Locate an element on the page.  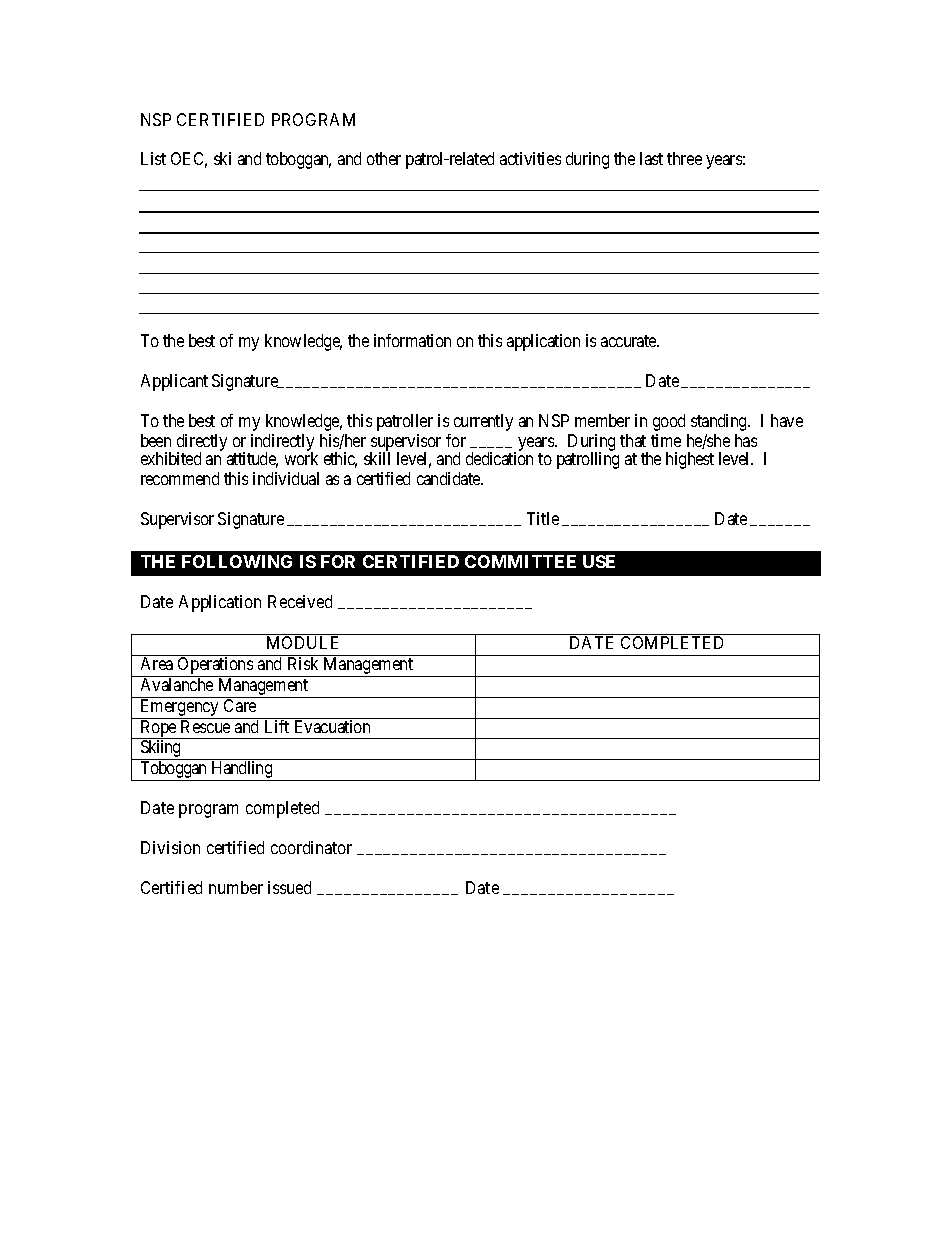
three is located at coordinates (684, 158).
